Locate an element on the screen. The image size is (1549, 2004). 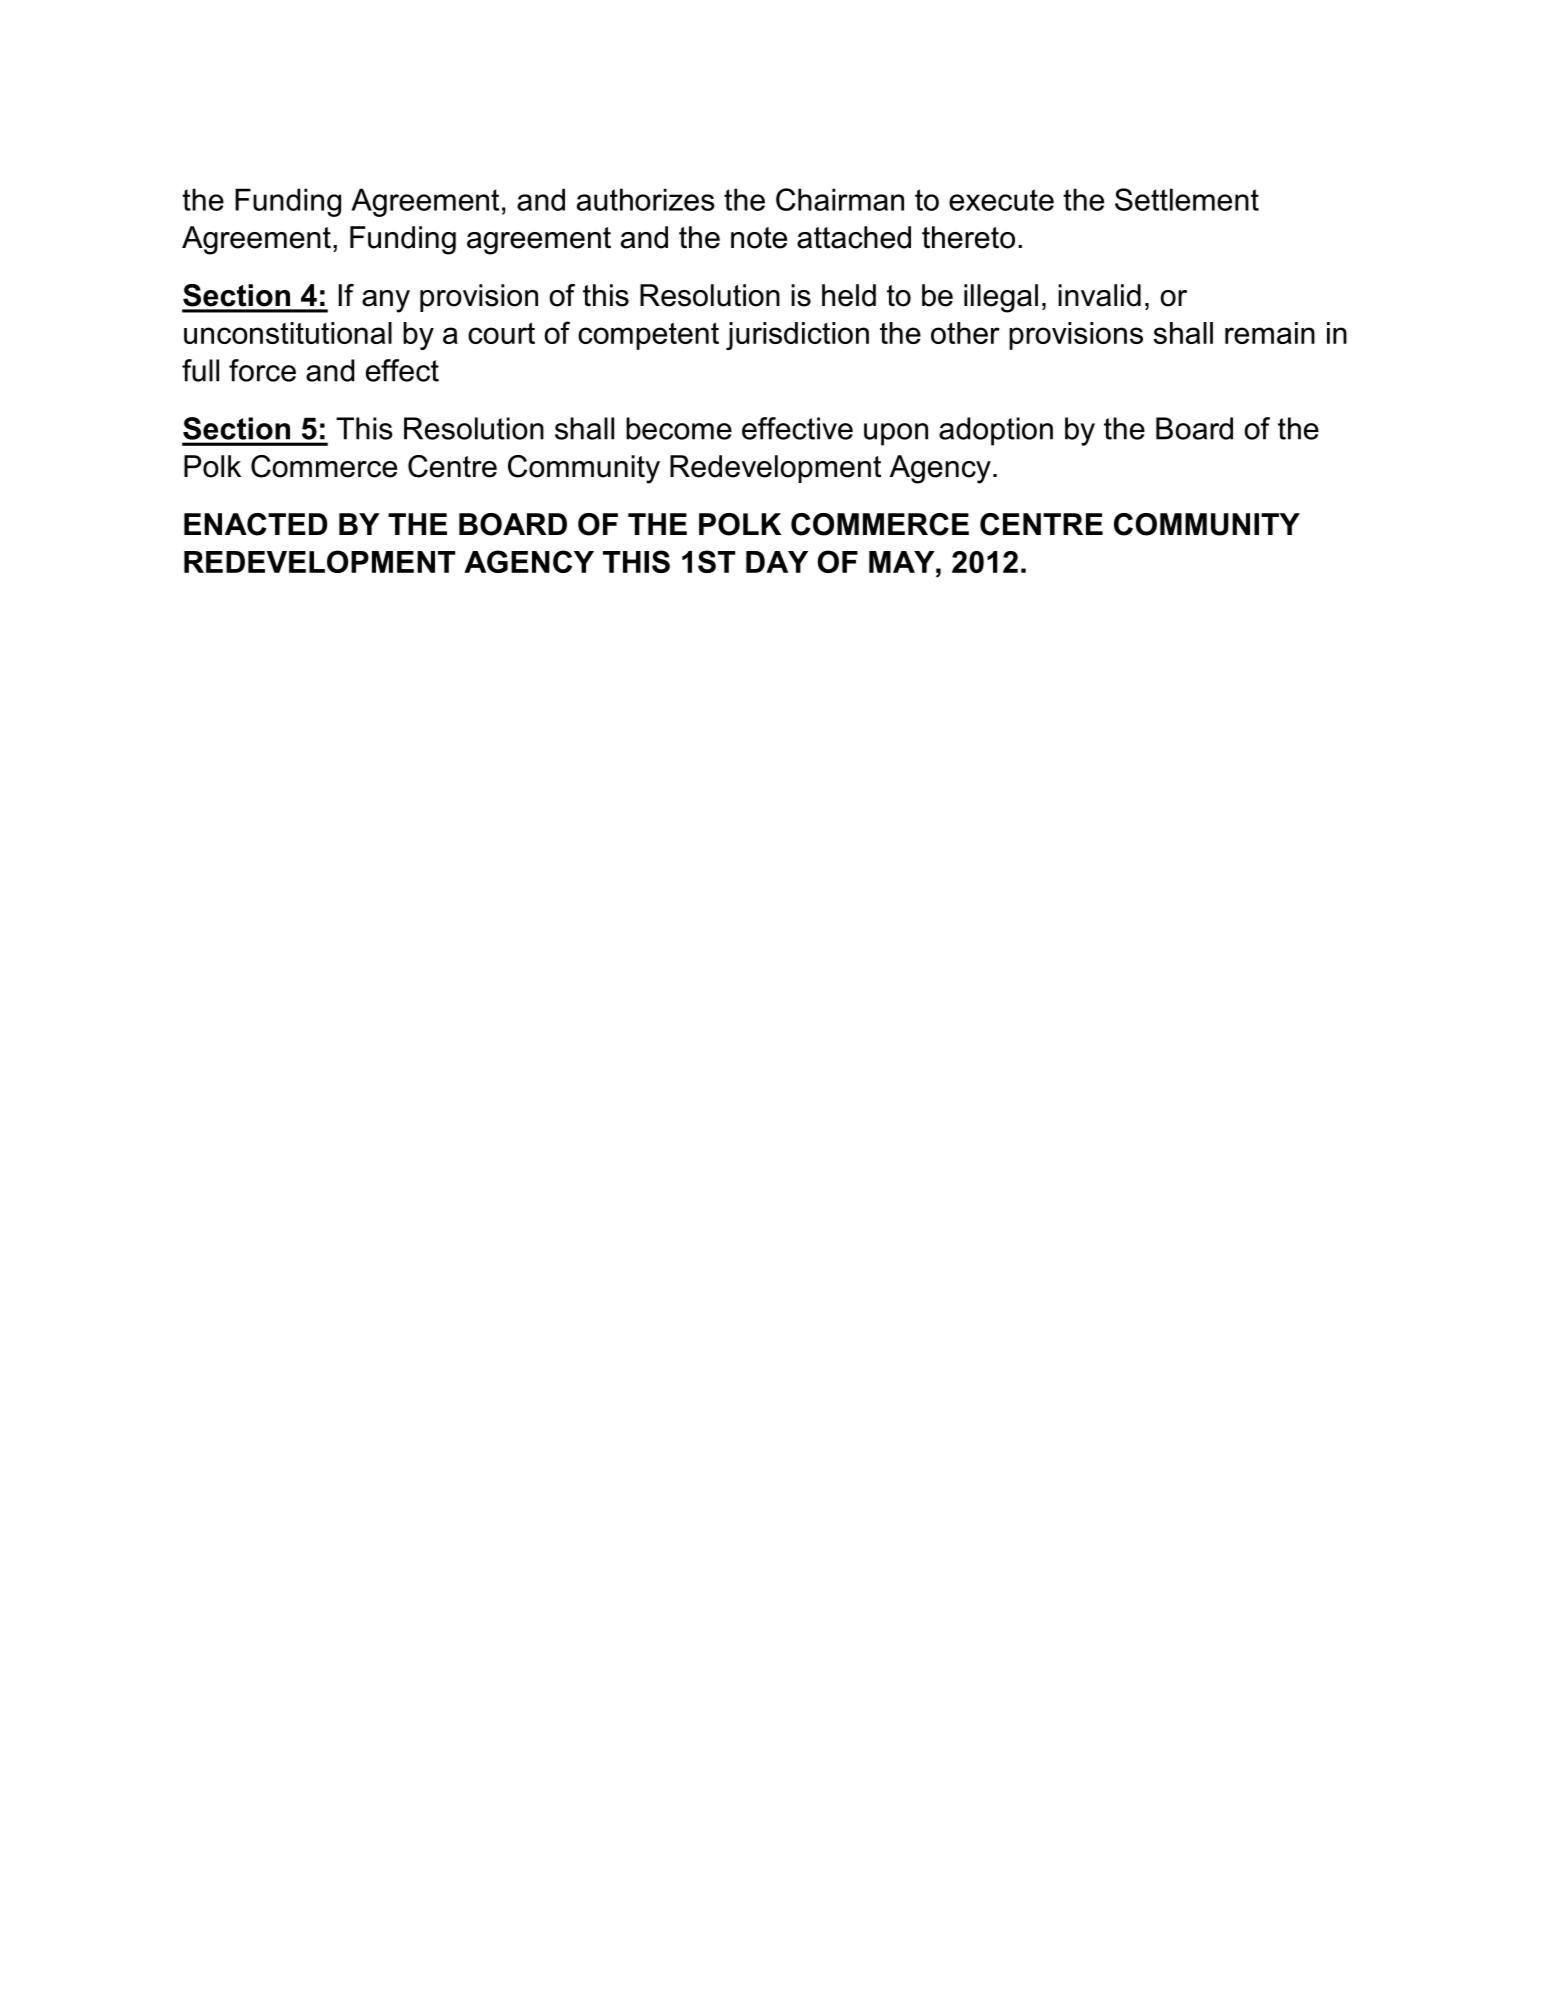
DAY is located at coordinates (777, 562).
